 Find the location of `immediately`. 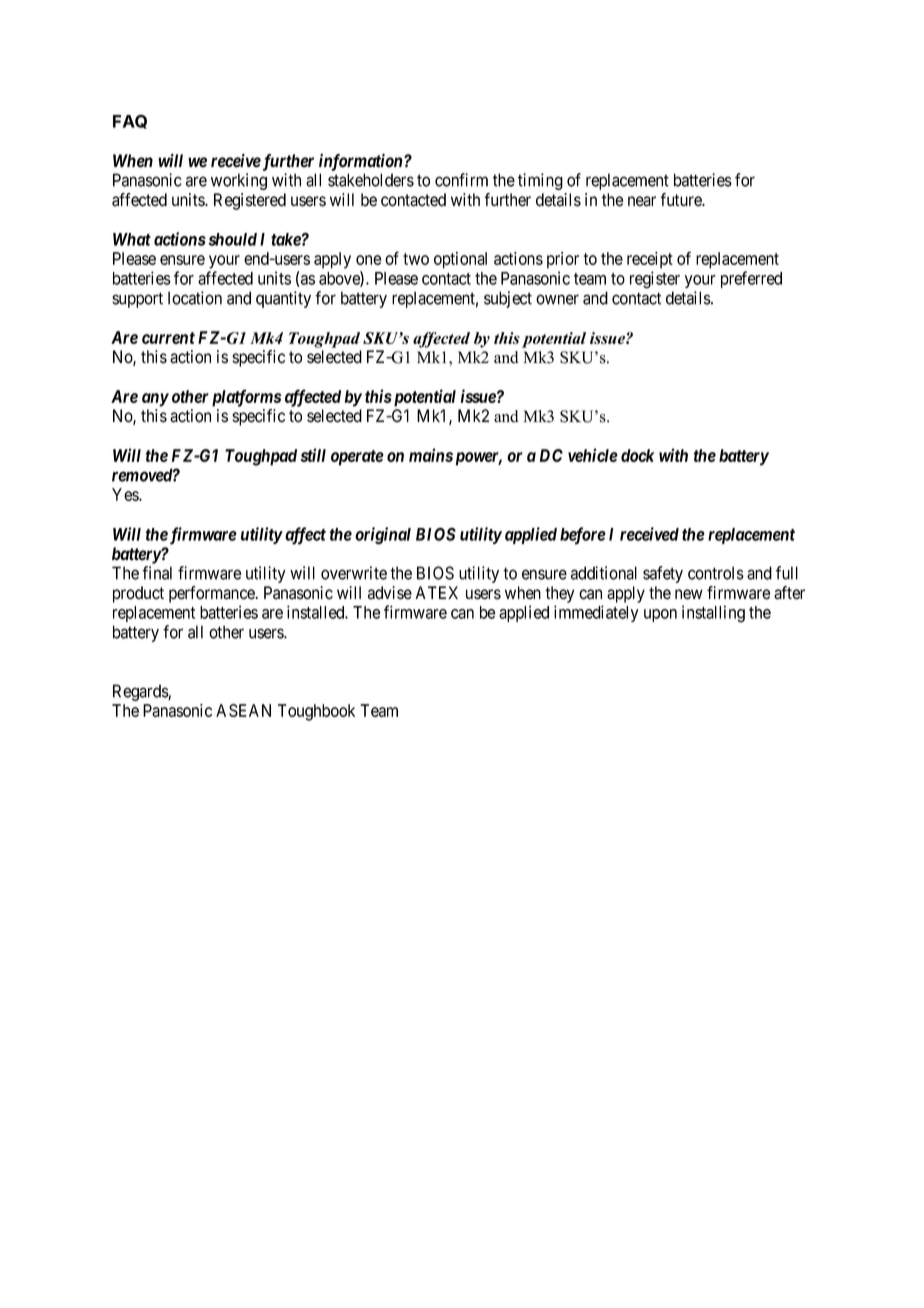

immediately is located at coordinates (596, 613).
